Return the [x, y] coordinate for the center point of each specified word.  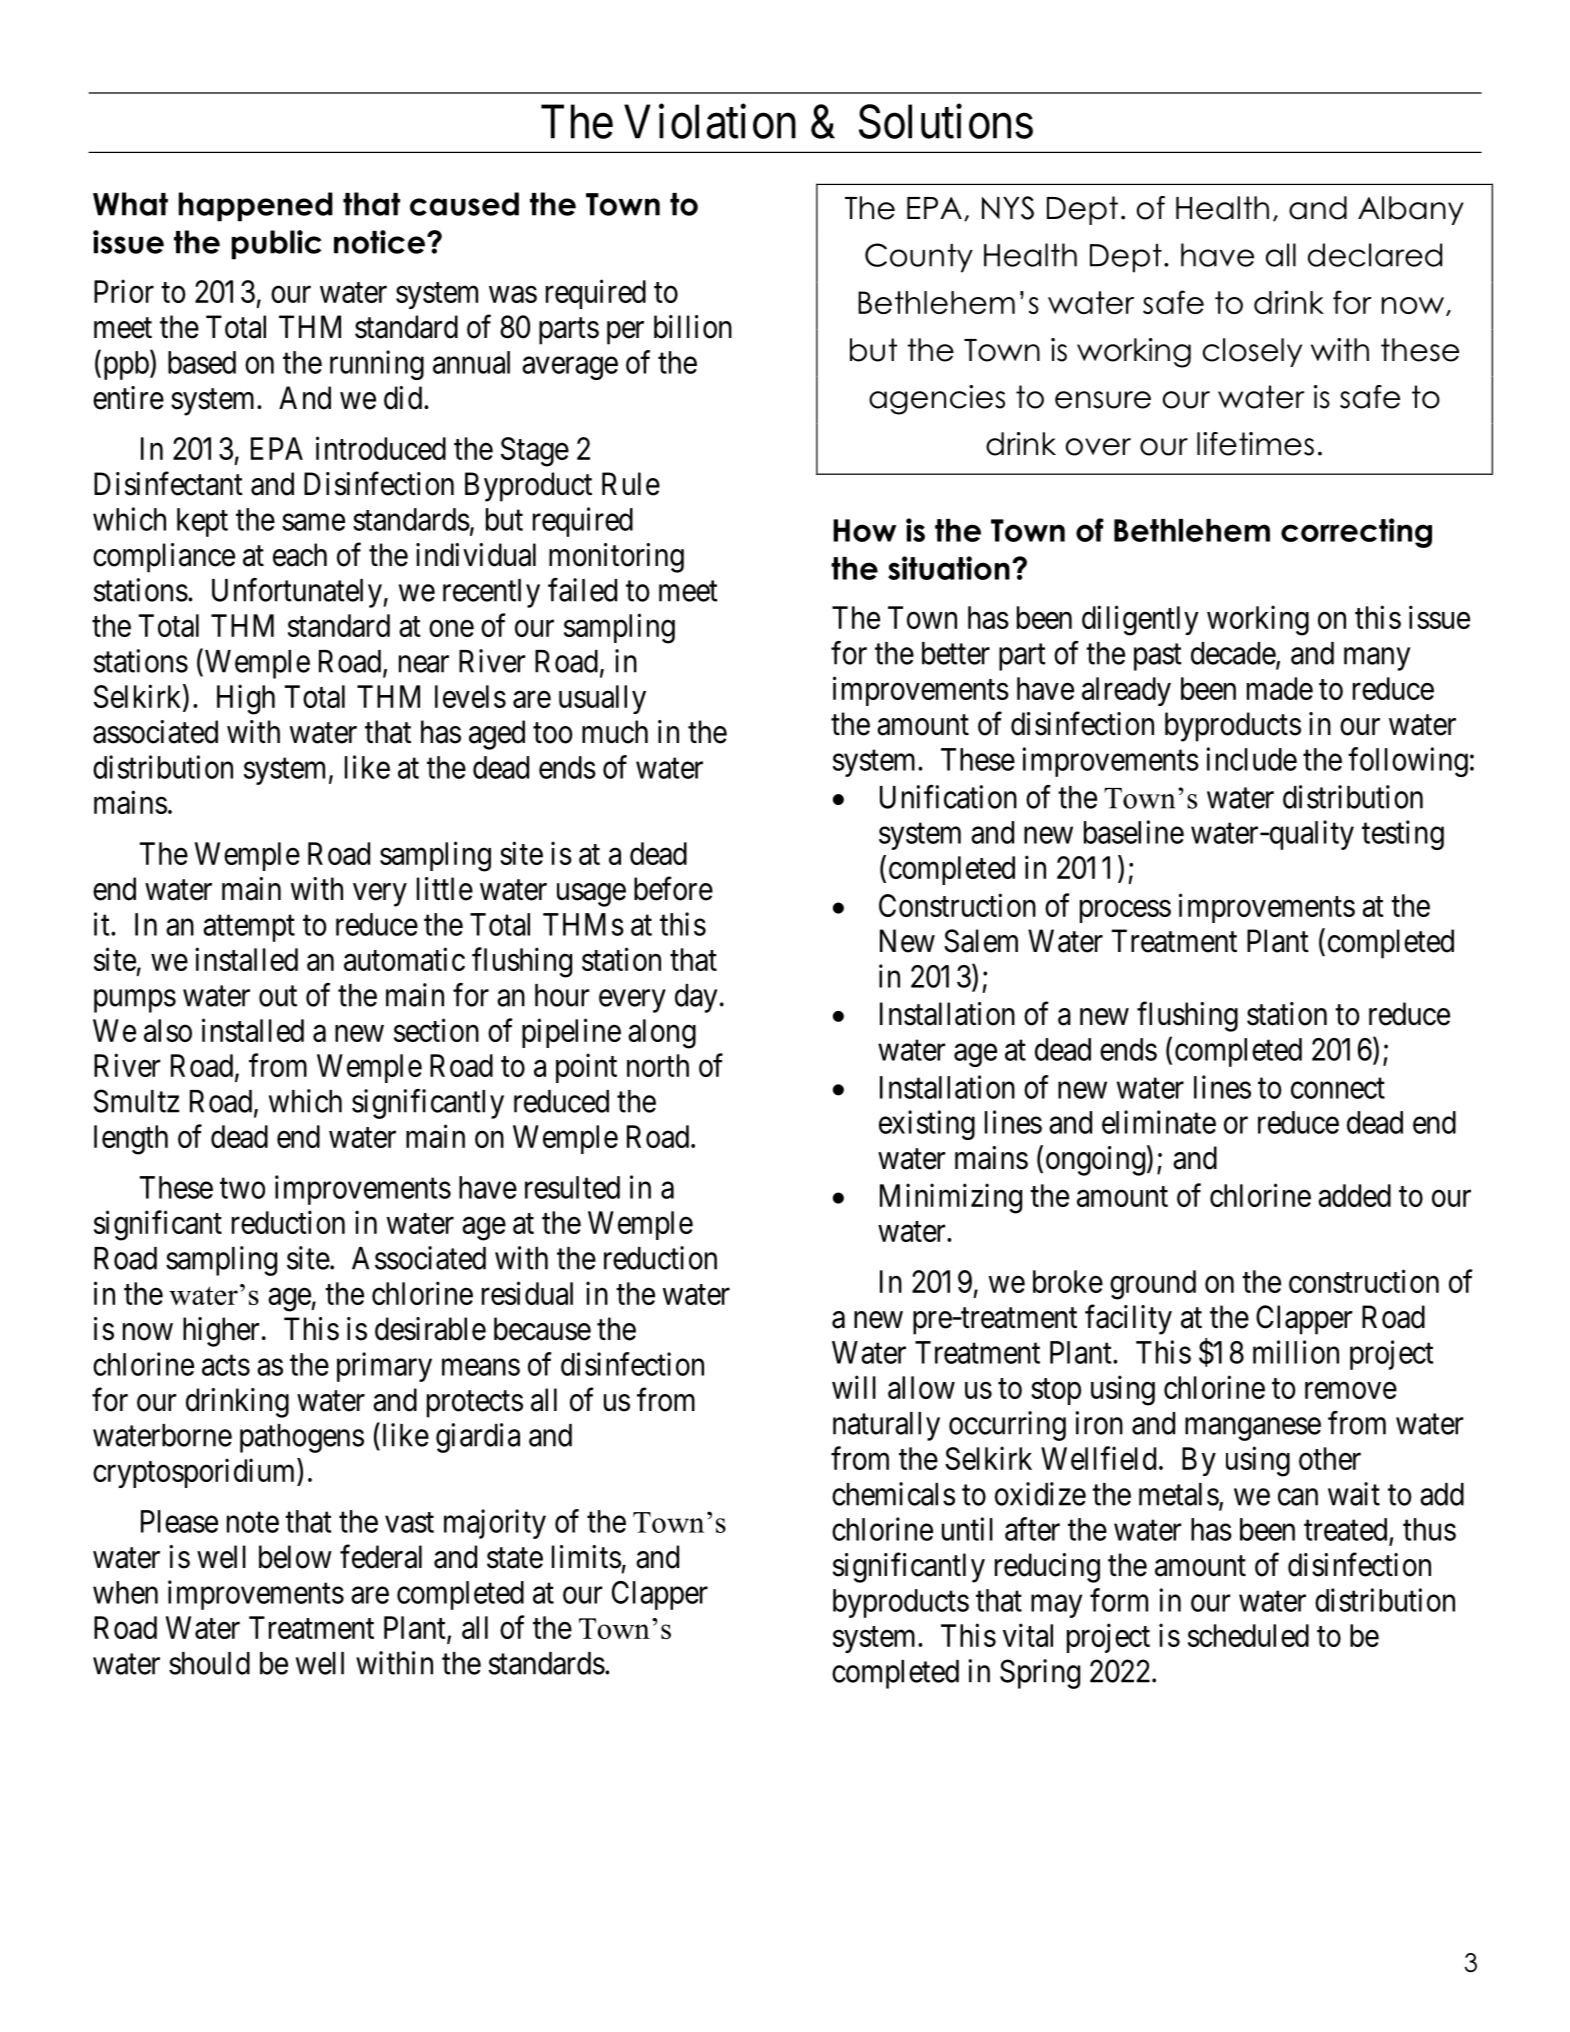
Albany [1411, 210]
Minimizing [951, 1198]
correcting [1356, 533]
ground [1153, 1285]
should [209, 1663]
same [313, 522]
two [242, 1188]
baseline [1134, 832]
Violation [710, 121]
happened [256, 207]
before [673, 889]
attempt [249, 928]
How [864, 530]
